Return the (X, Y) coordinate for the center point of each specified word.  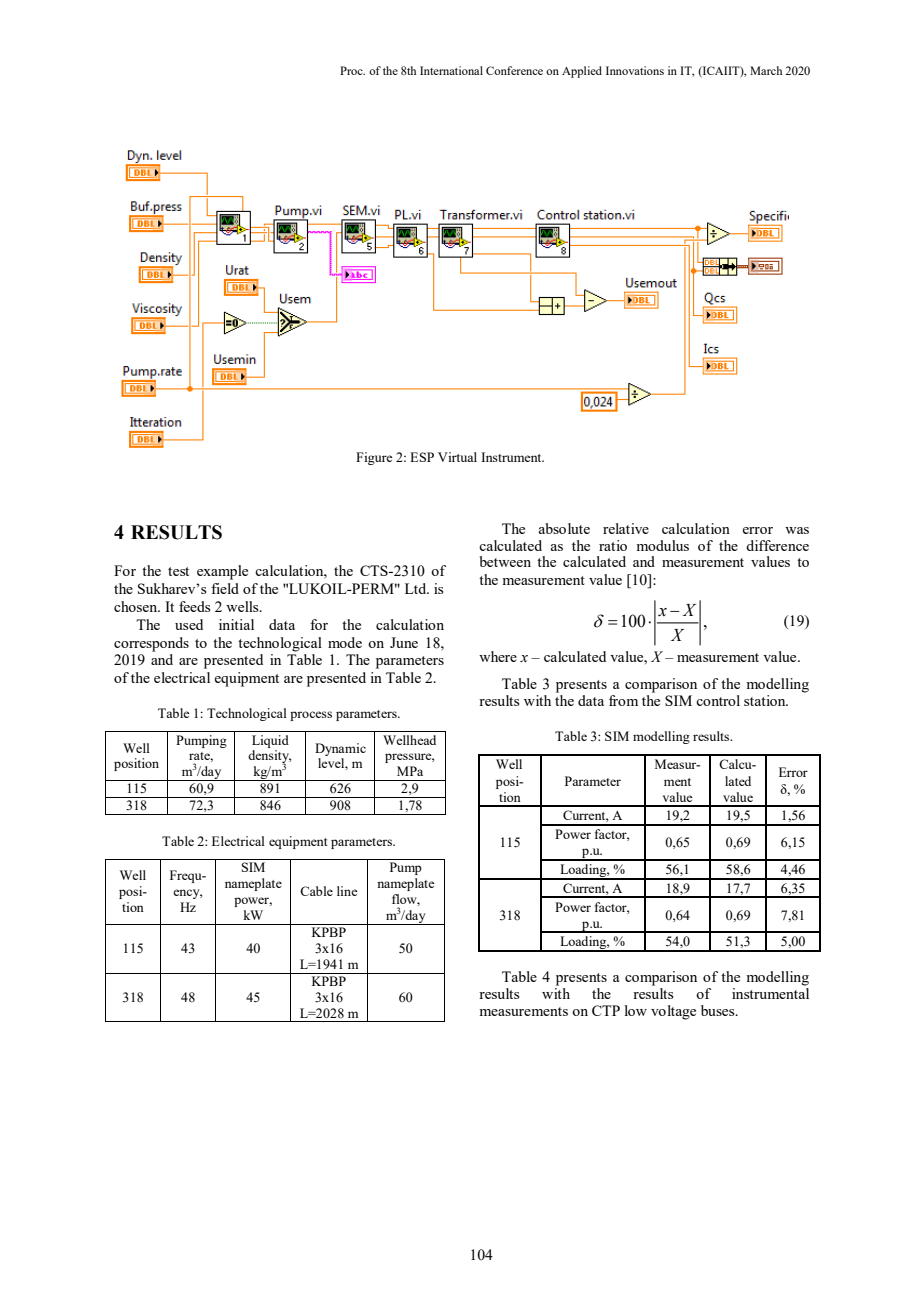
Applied (582, 72)
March (766, 70)
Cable (316, 891)
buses (719, 1010)
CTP (606, 1010)
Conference (514, 70)
